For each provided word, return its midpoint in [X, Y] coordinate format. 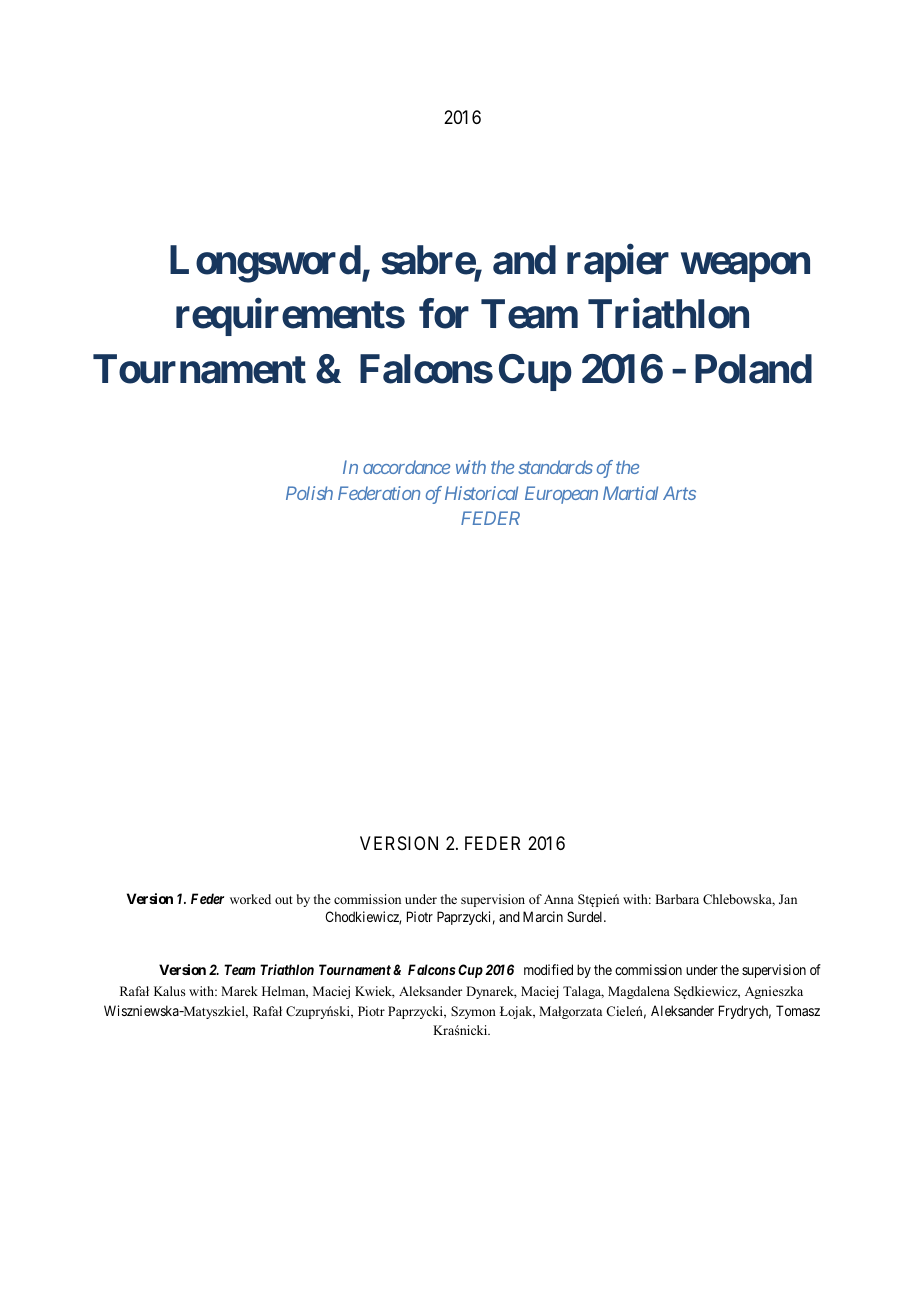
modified [548, 969]
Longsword [265, 264]
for [444, 314]
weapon [745, 267]
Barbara [677, 899]
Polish [309, 493]
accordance [406, 467]
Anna [559, 899]
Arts [679, 493]
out [284, 900]
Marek [239, 991]
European [561, 495]
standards [555, 467]
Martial [630, 493]
